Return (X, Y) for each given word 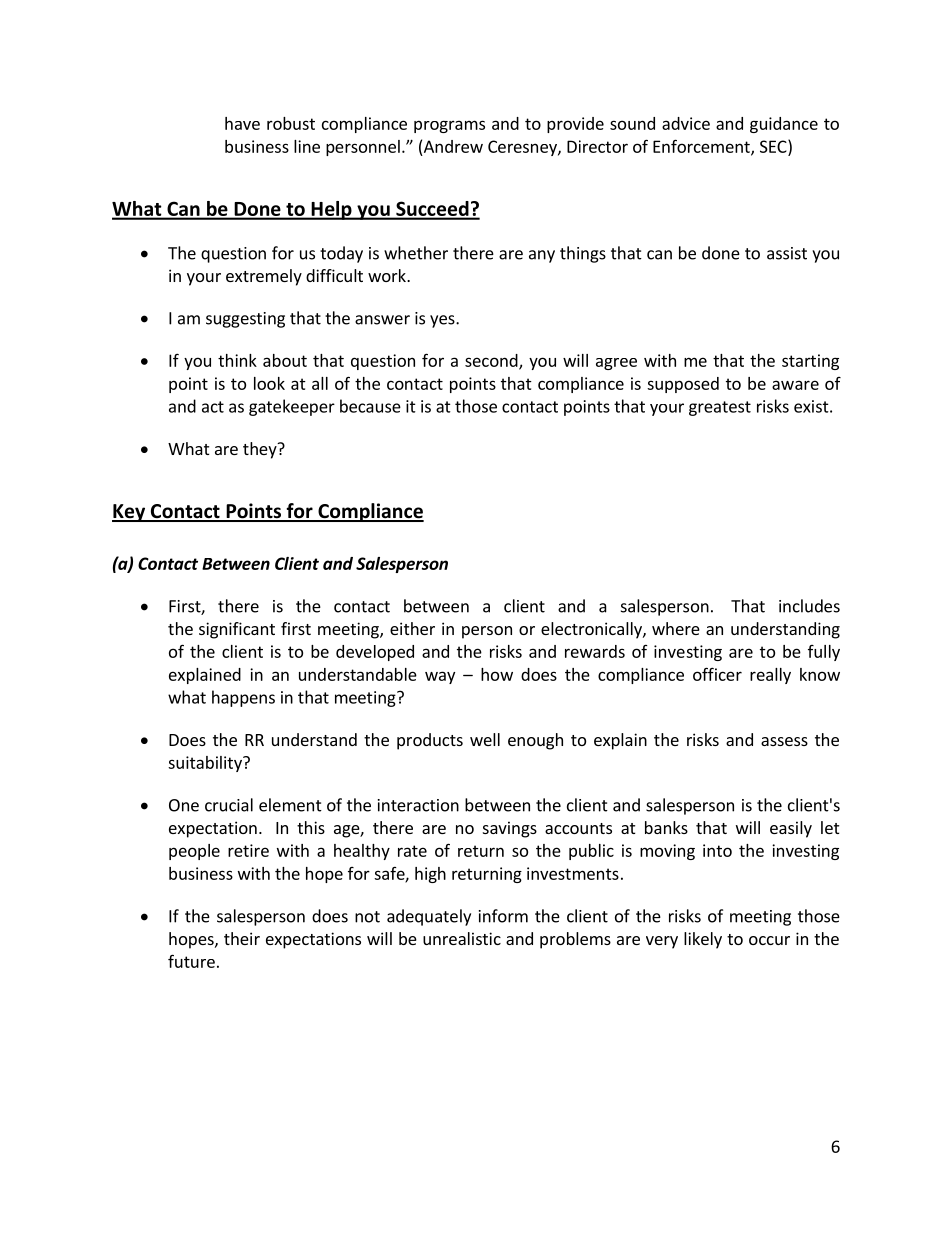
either (412, 628)
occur (769, 940)
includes (809, 606)
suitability (206, 764)
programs (449, 126)
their (242, 938)
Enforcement (702, 147)
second (492, 361)
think (237, 360)
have (242, 123)
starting (810, 362)
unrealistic (462, 938)
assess (784, 741)
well (485, 739)
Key (130, 513)
